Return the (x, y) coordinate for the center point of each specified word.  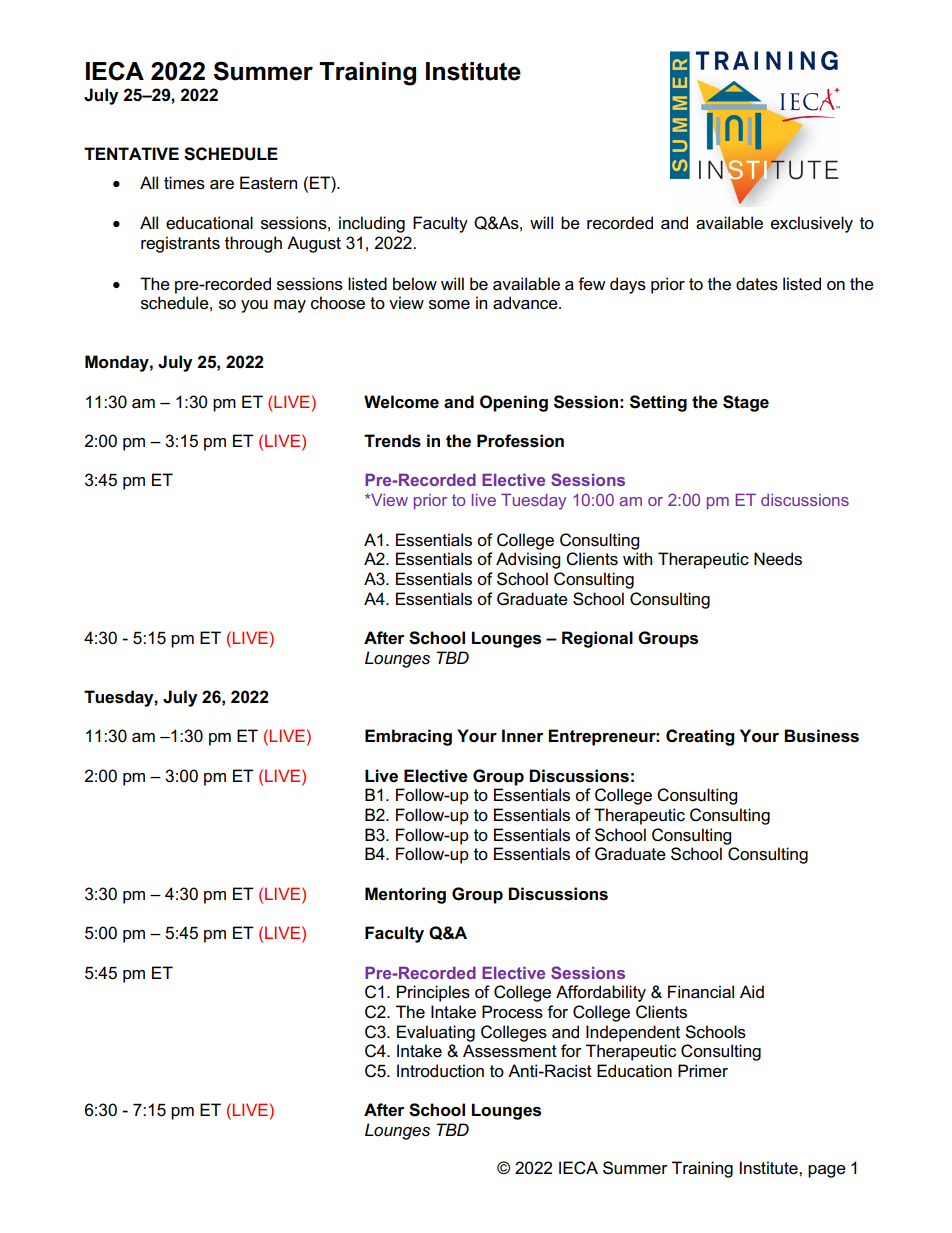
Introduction (440, 1071)
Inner (522, 736)
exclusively (812, 224)
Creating (700, 737)
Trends (392, 441)
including (372, 224)
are (222, 185)
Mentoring (405, 895)
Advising (528, 560)
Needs (778, 559)
